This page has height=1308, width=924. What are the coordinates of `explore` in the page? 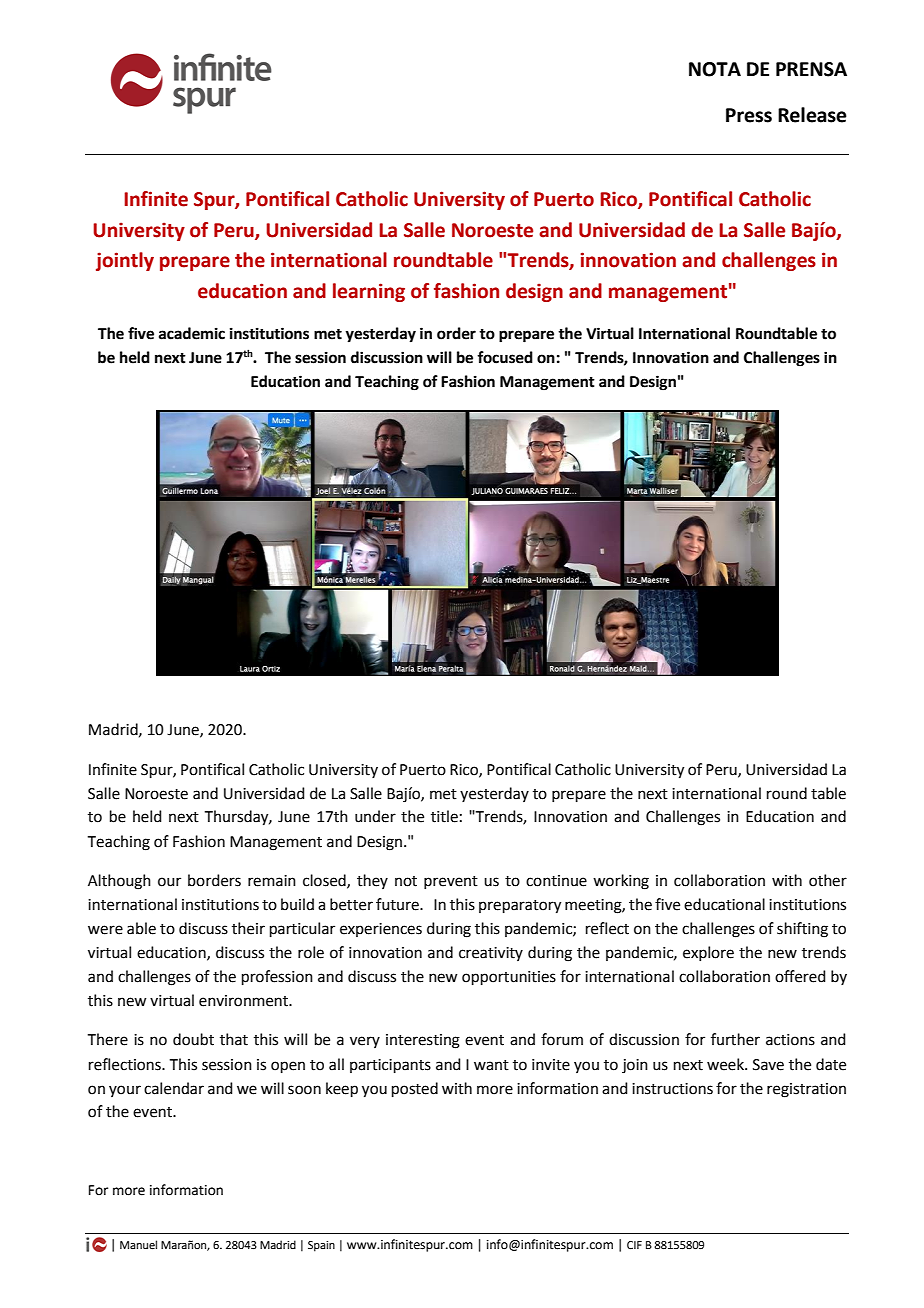 It's located at (708, 953).
